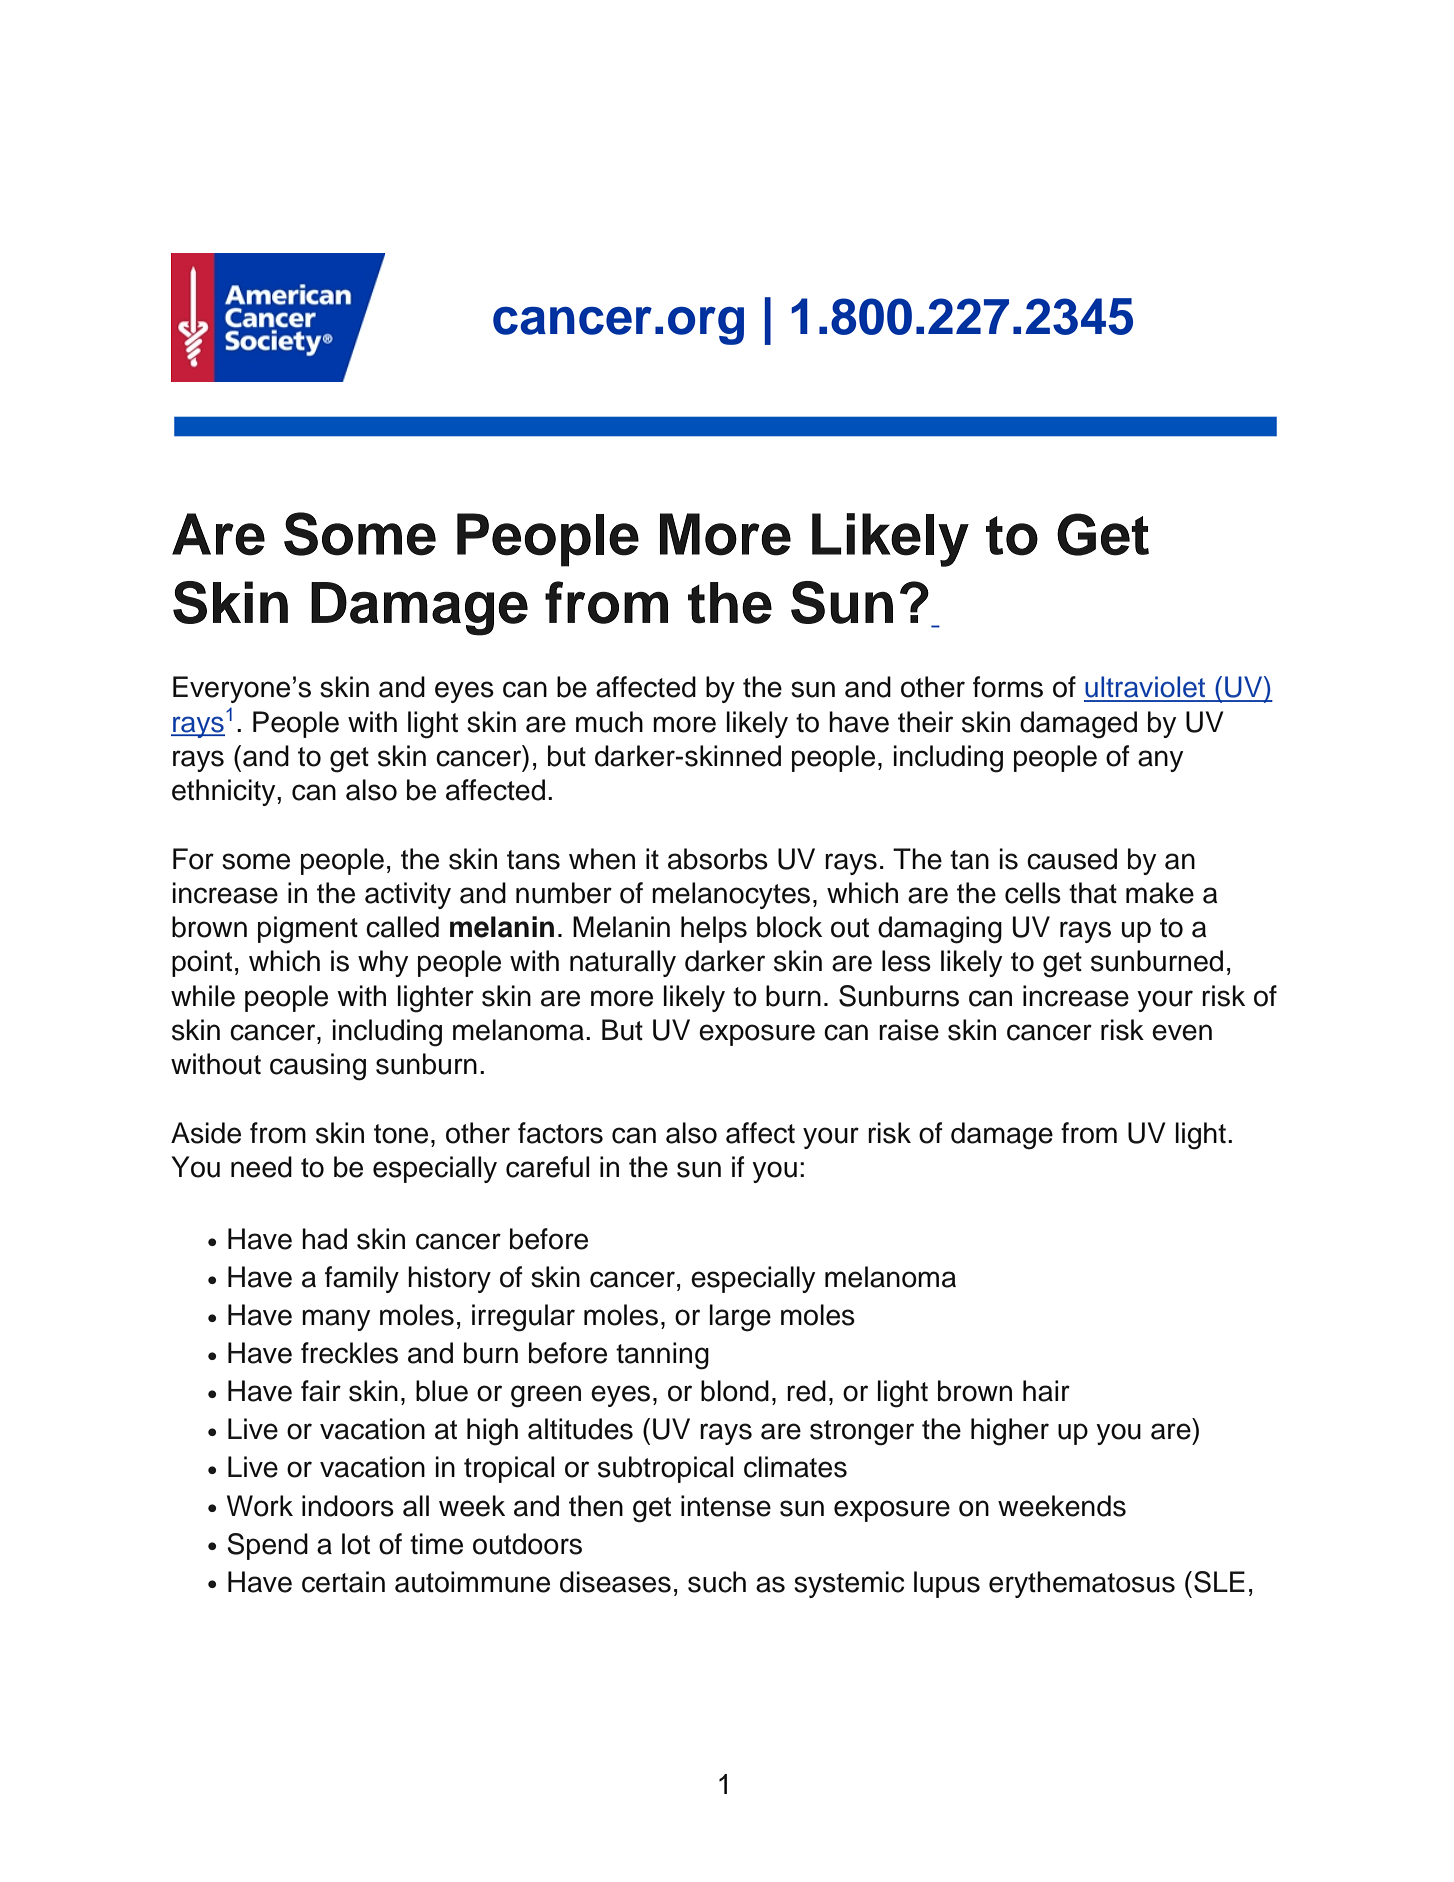 The height and width of the image is (1882, 1454). What do you see at coordinates (662, 1356) in the image?
I see `tanning` at bounding box center [662, 1356].
